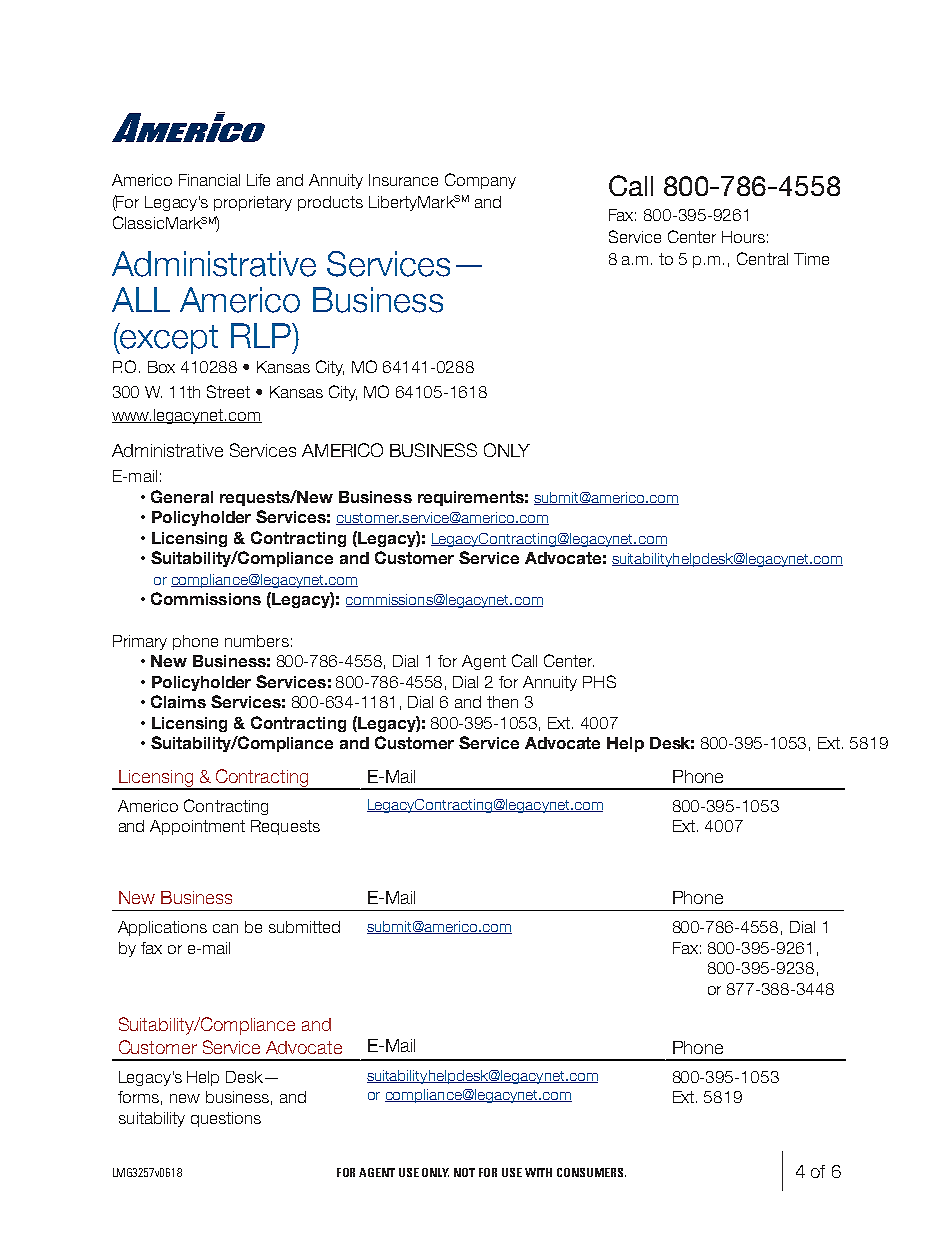  What do you see at coordinates (253, 203) in the screenshot?
I see `proprietary` at bounding box center [253, 203].
